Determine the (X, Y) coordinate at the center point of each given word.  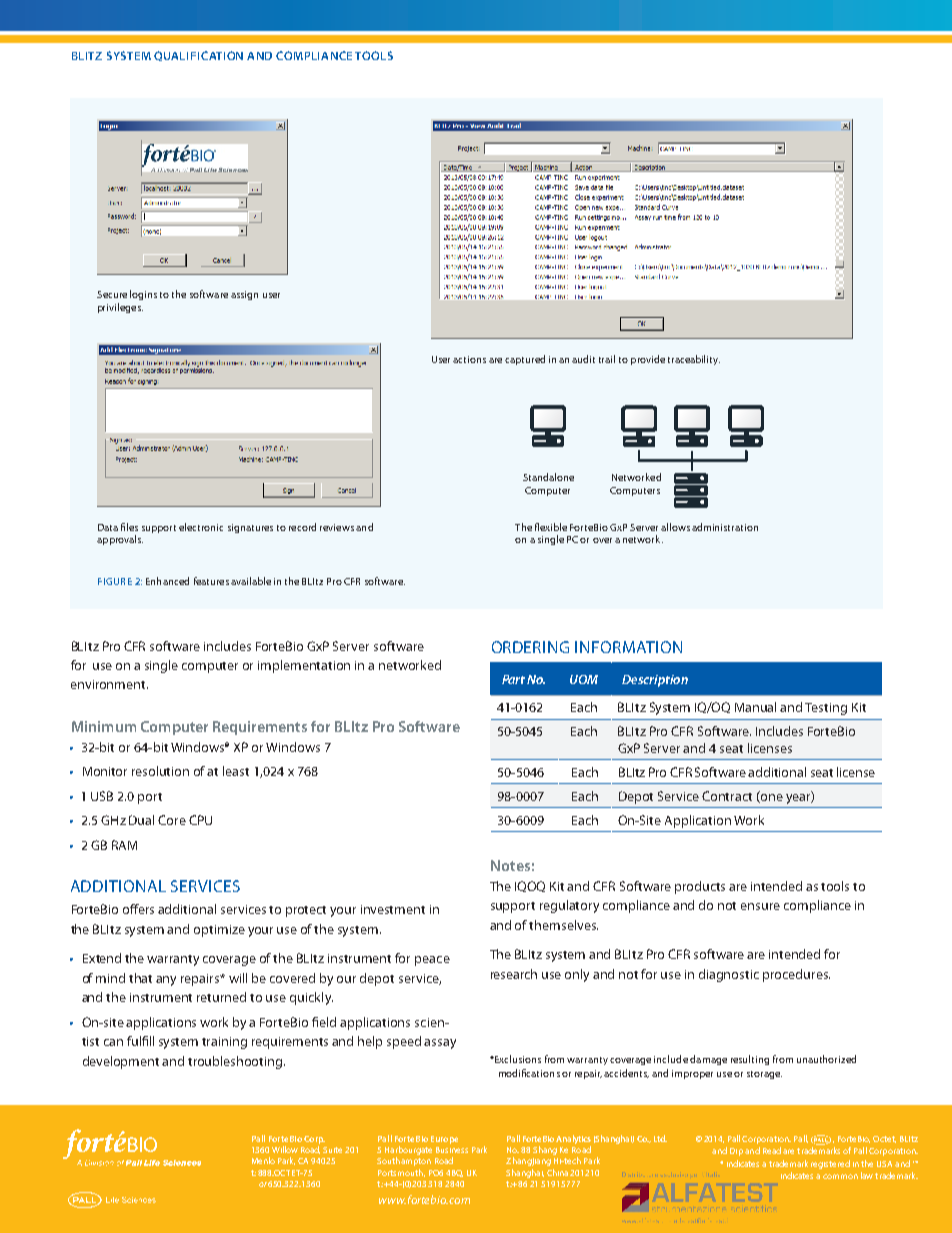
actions (469, 359)
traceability (694, 360)
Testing (826, 709)
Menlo (263, 1160)
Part (515, 679)
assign (244, 295)
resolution (160, 771)
